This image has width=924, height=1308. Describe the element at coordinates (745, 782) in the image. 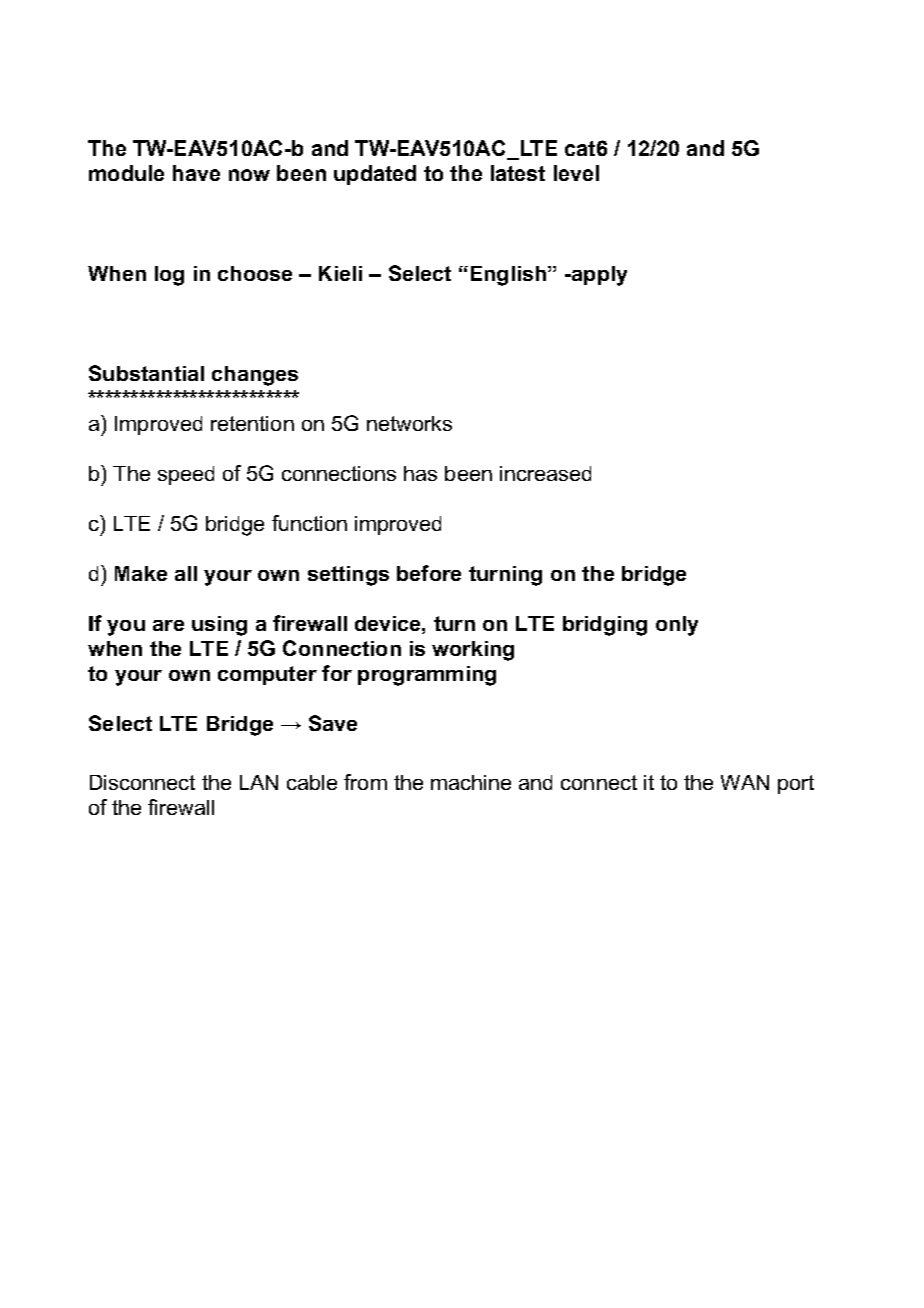

I see `WAN` at that location.
